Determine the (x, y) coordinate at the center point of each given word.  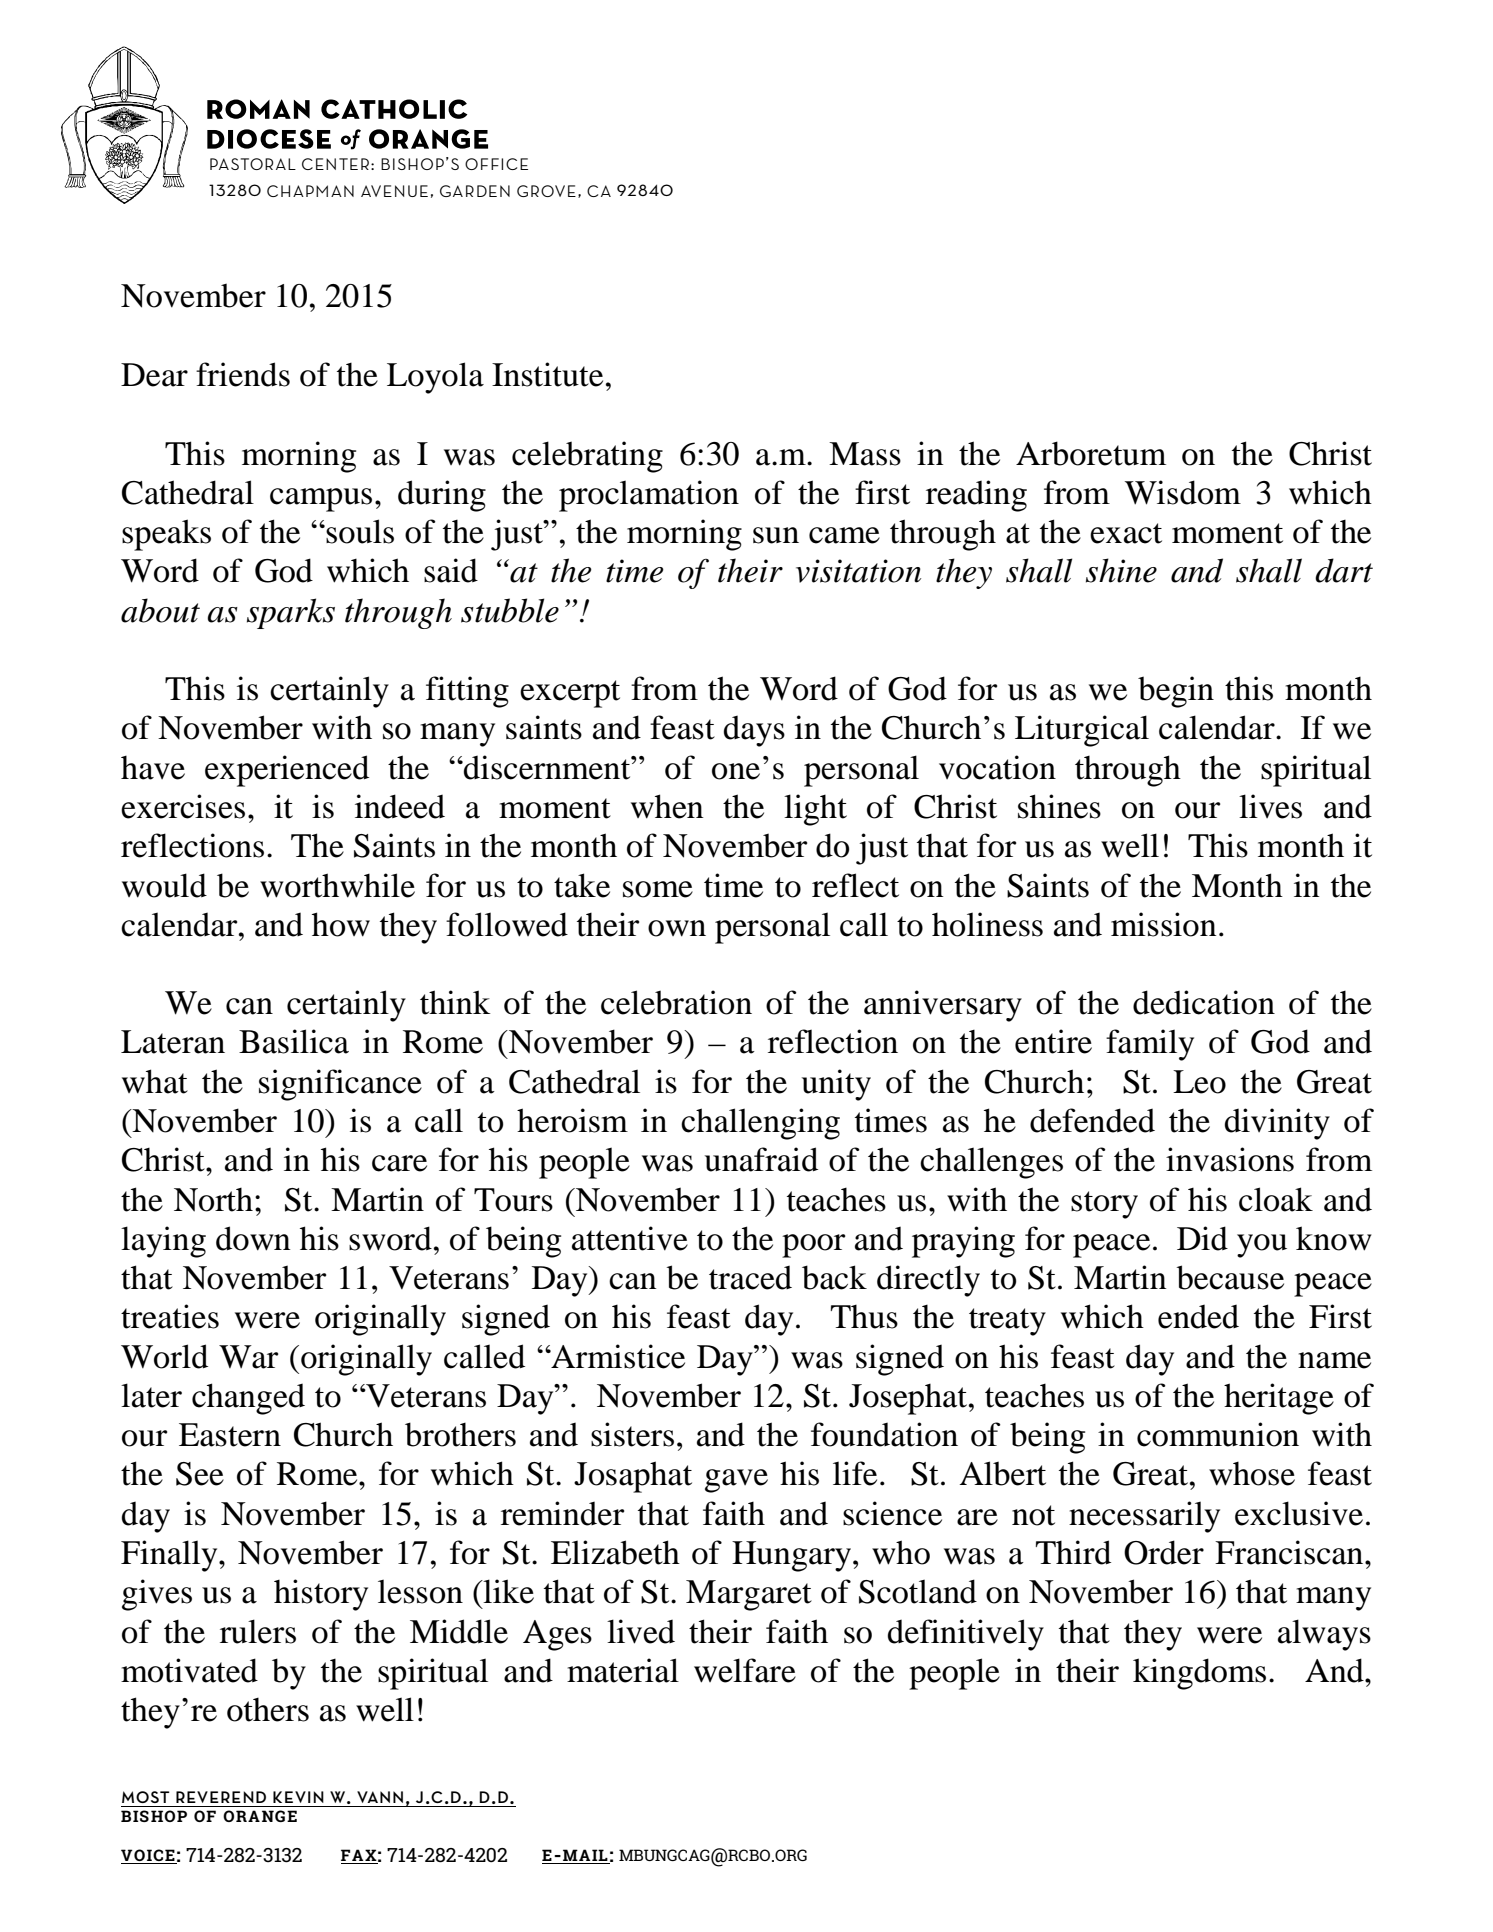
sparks (291, 613)
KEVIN (298, 1797)
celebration (676, 1002)
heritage (1279, 1399)
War (248, 1357)
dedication (1204, 1002)
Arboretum (1091, 453)
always (1324, 1635)
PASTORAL (253, 164)
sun (776, 535)
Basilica (294, 1041)
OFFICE (496, 164)
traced (750, 1277)
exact (1126, 533)
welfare (745, 1670)
